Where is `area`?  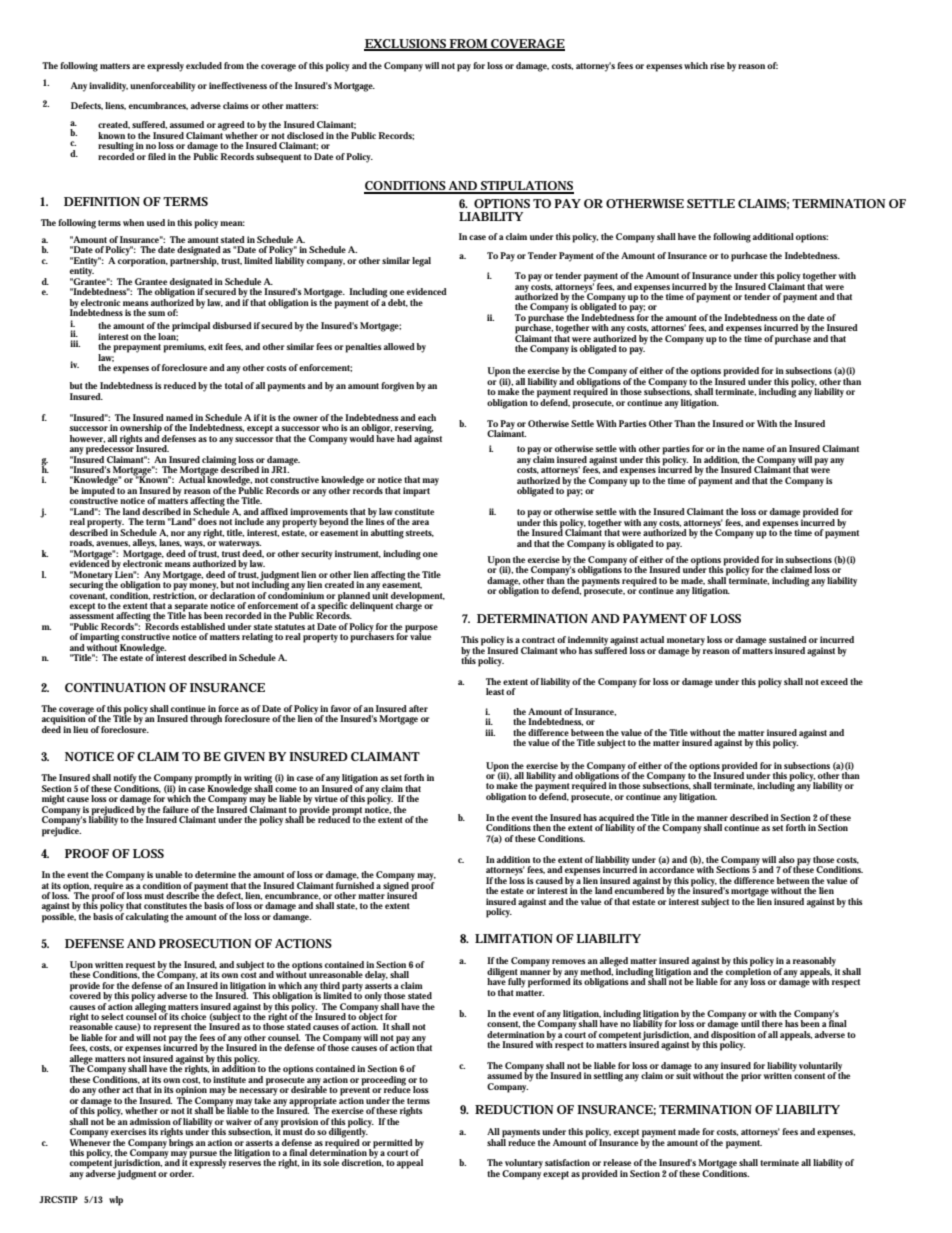
area is located at coordinates (420, 522).
